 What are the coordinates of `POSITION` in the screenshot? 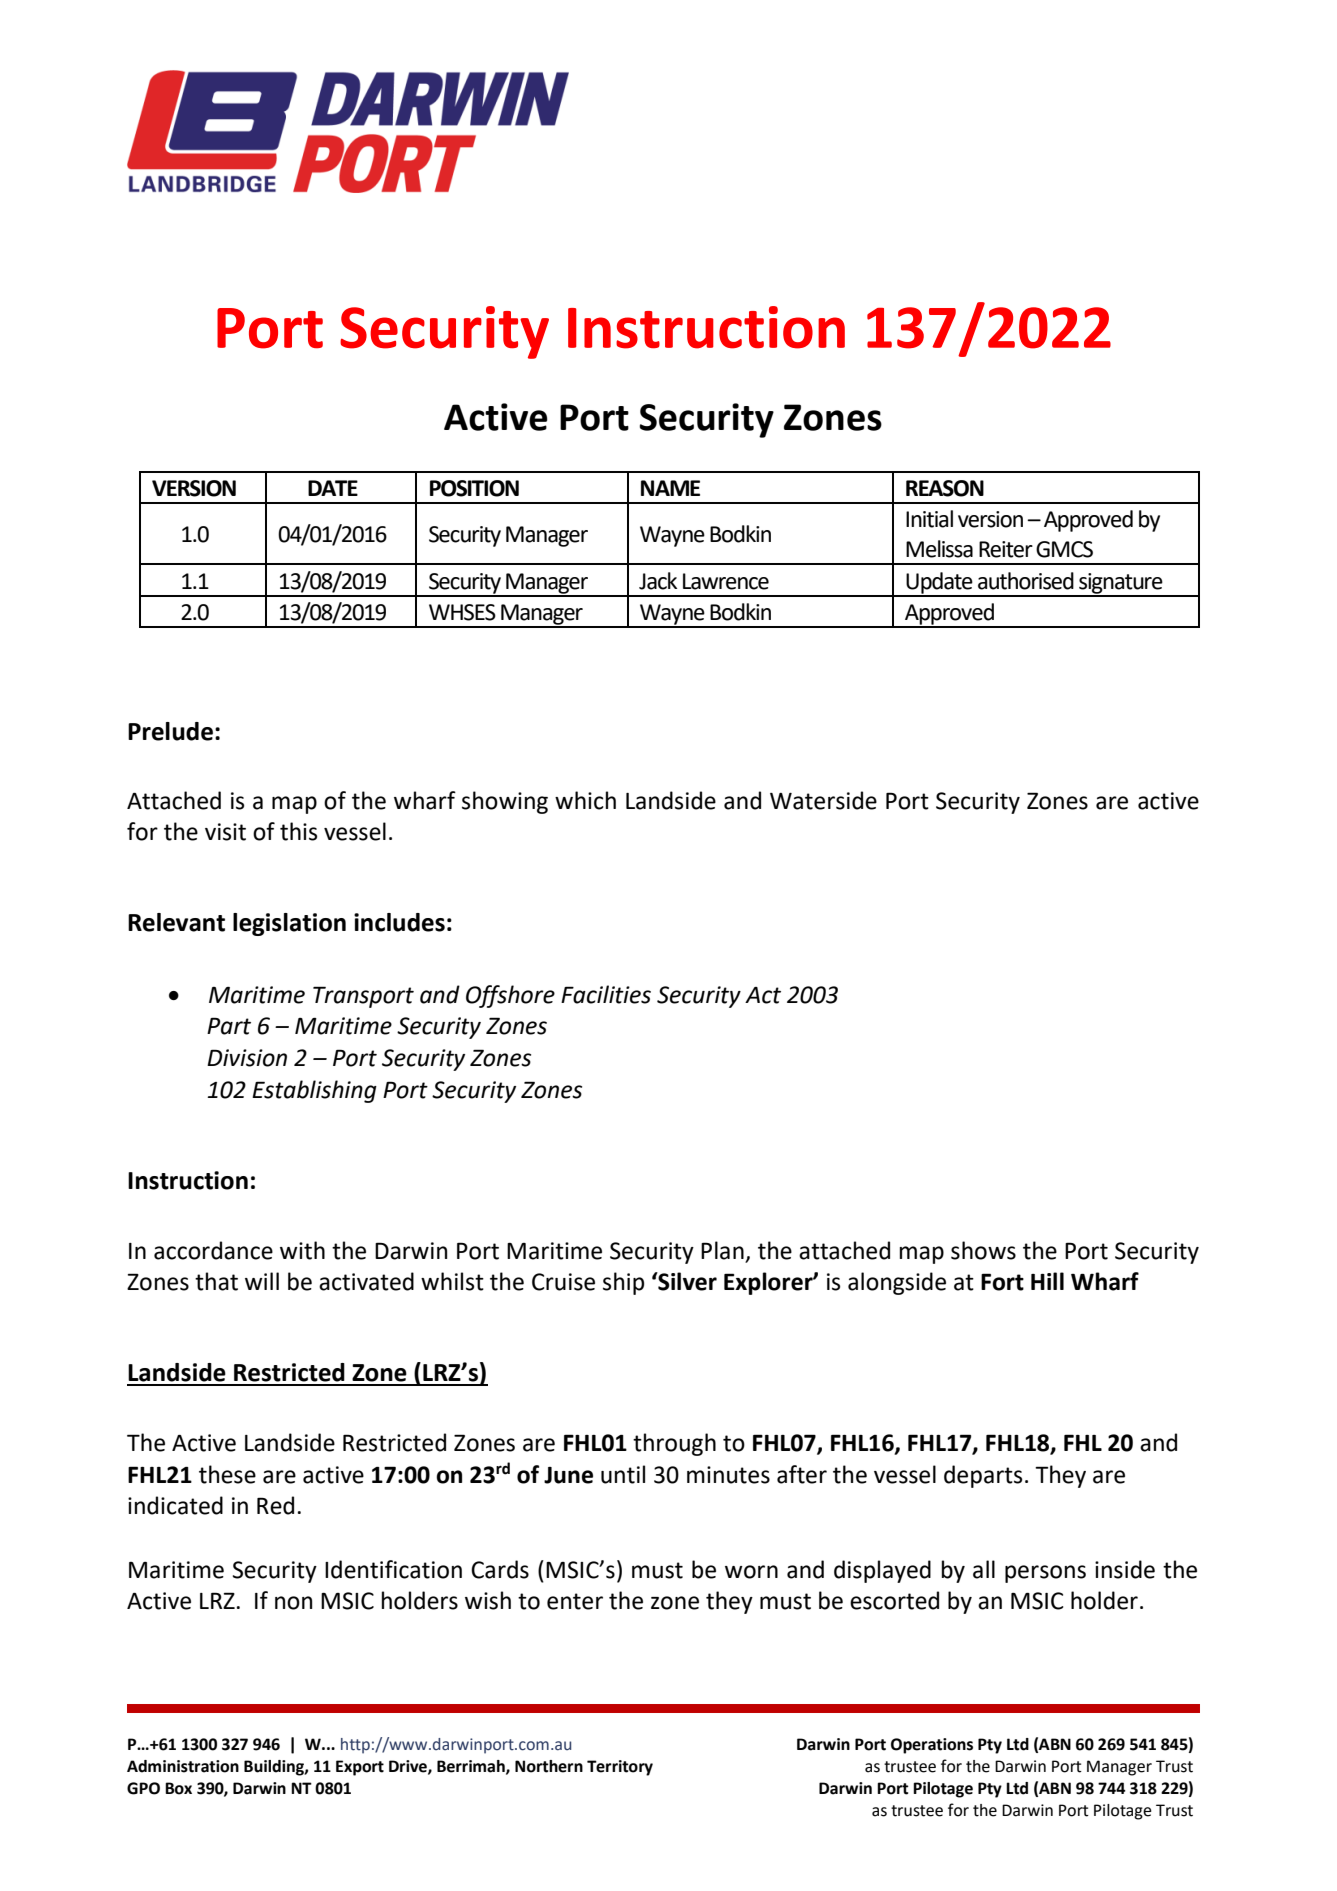 It's located at (474, 488).
